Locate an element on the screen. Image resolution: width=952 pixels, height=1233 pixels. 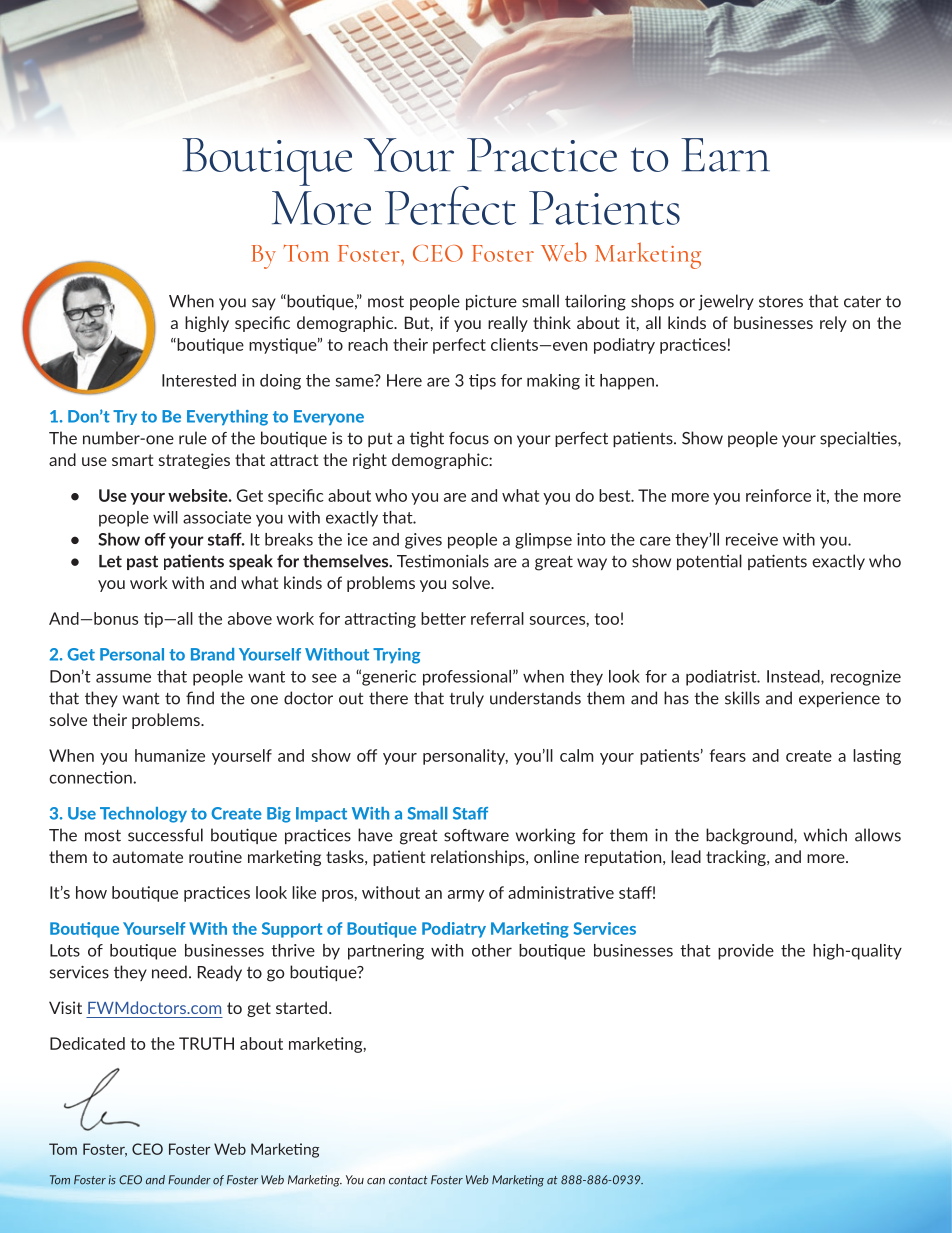
Earn is located at coordinates (725, 155).
